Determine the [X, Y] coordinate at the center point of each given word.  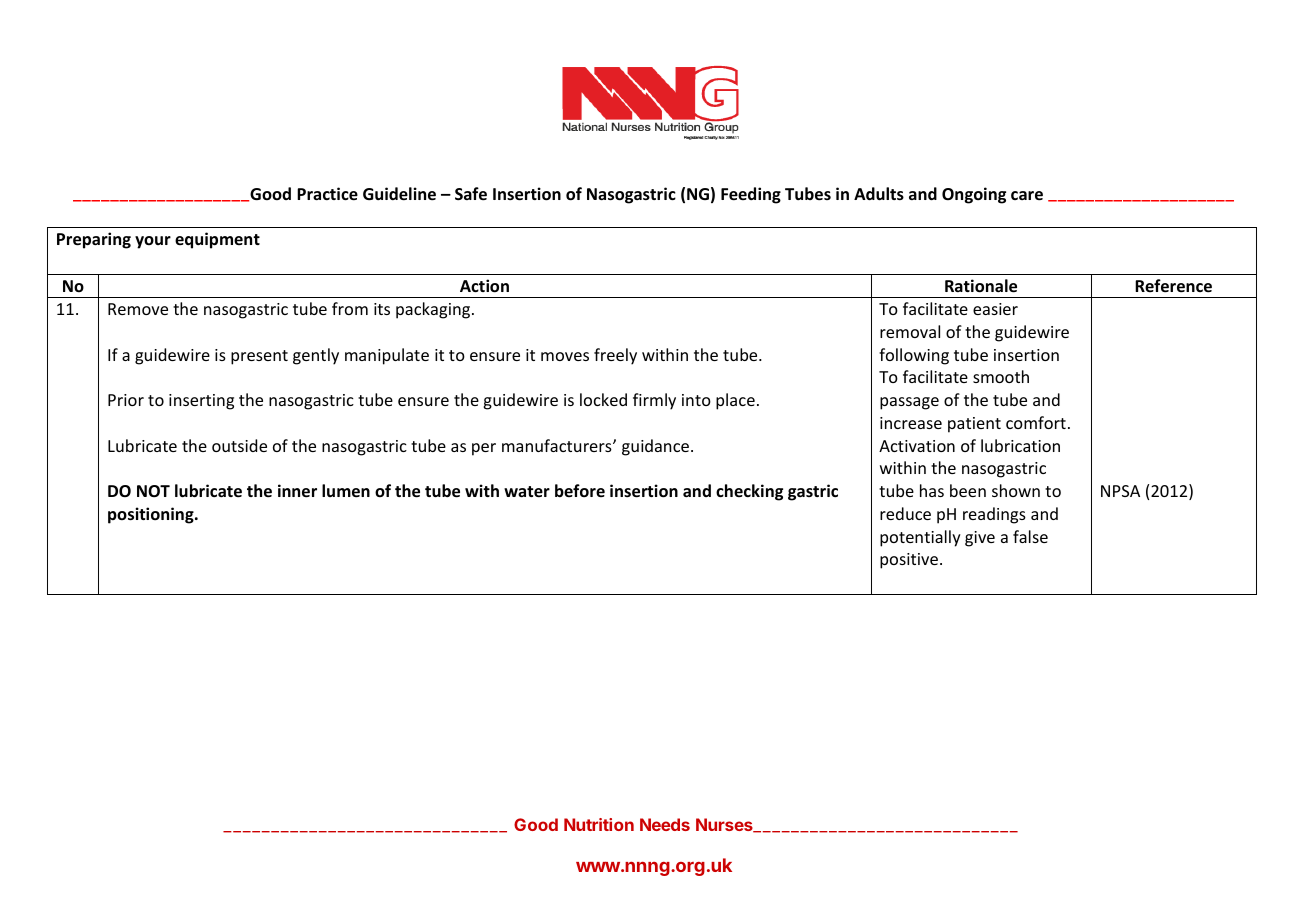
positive [909, 561]
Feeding [751, 195]
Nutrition [599, 824]
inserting [201, 402]
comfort [1036, 422]
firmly [654, 401]
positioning [152, 515]
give [980, 539]
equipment [217, 240]
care [1027, 196]
